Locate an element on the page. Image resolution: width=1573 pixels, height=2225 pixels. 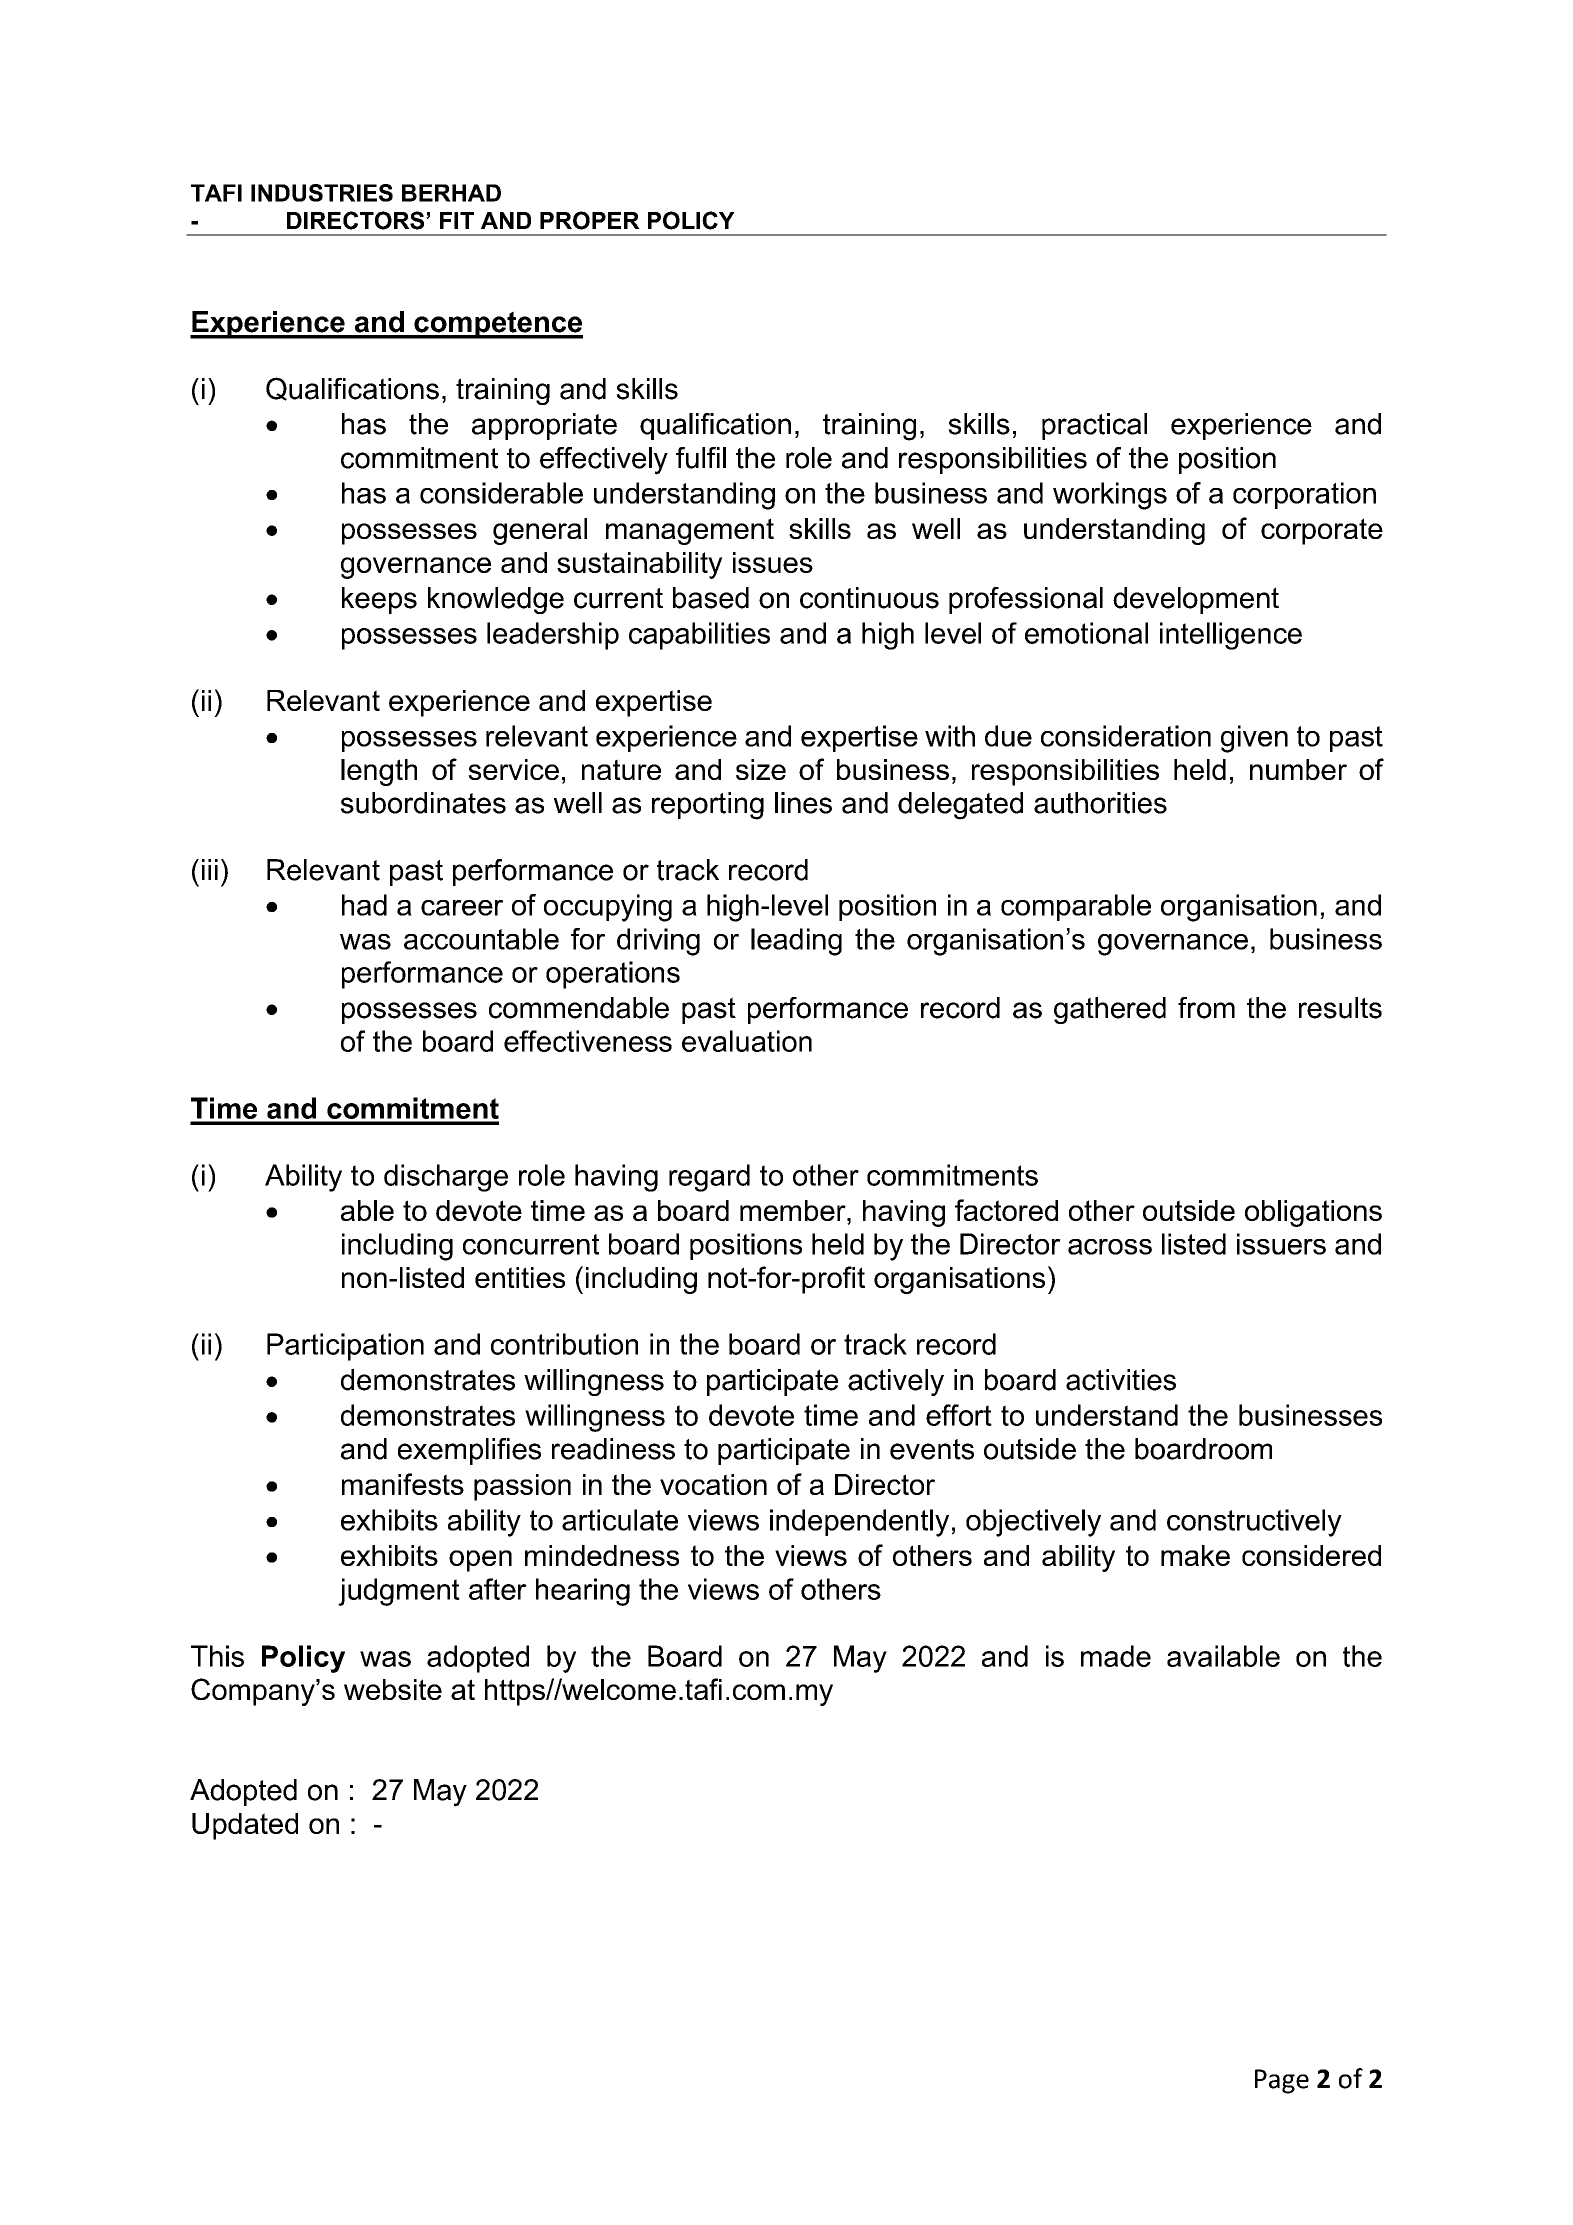
manifests is located at coordinates (403, 1484).
